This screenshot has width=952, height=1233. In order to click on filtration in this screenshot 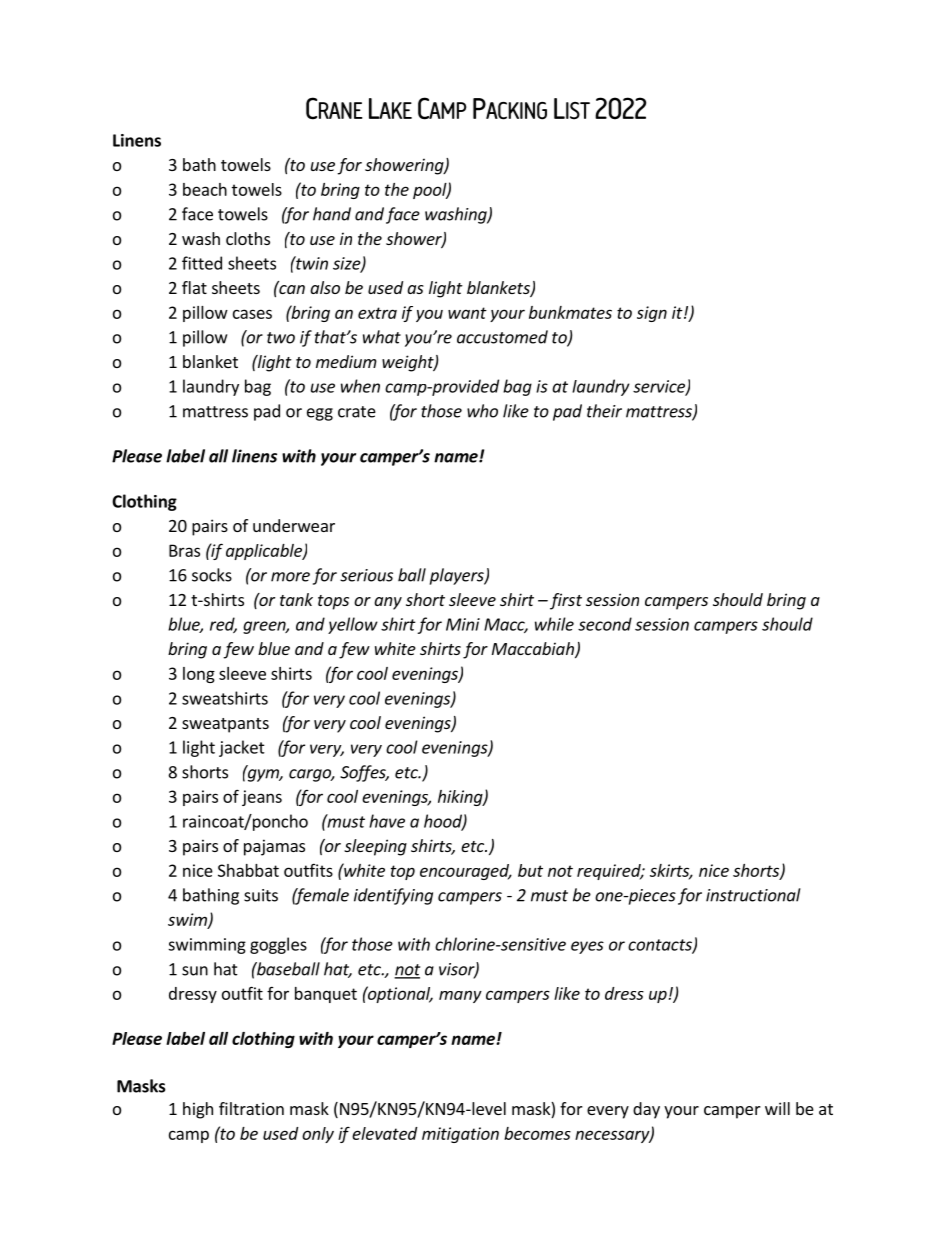, I will do `click(251, 1108)`.
